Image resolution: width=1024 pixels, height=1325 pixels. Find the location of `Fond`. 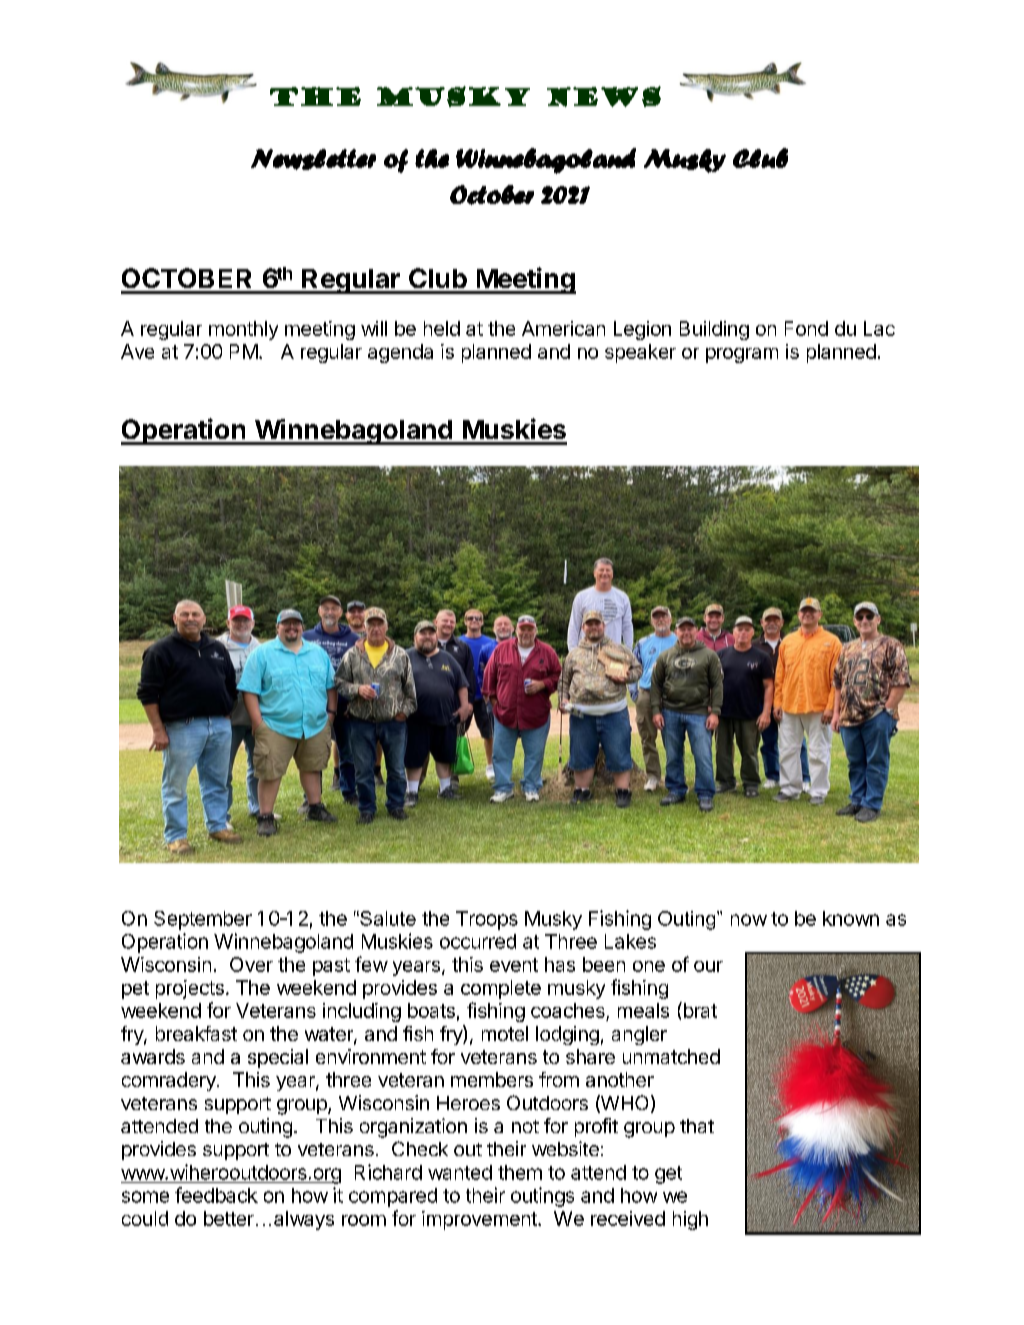

Fond is located at coordinates (806, 328).
